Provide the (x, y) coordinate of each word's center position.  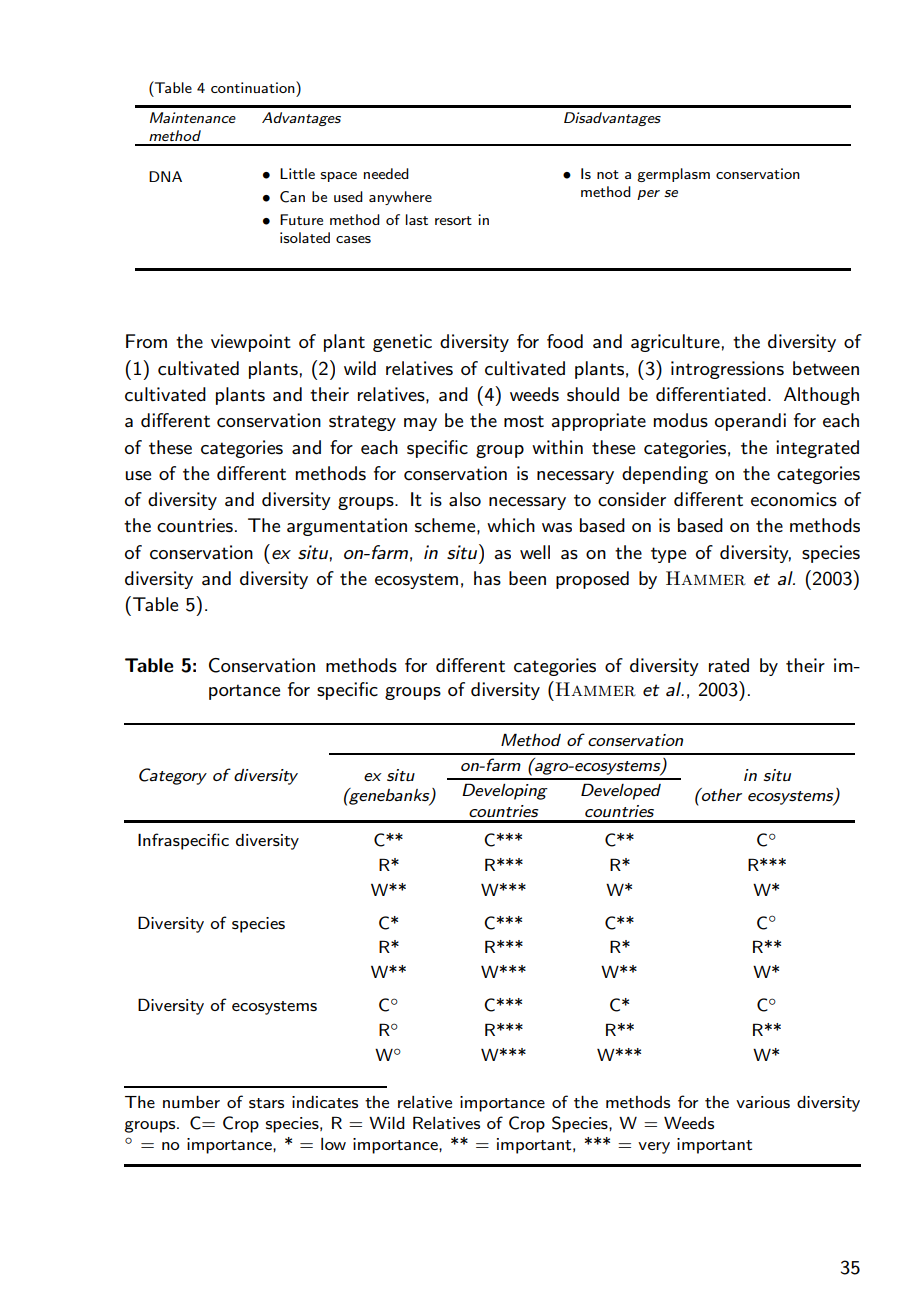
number (191, 1102)
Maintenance (193, 117)
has (487, 578)
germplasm (673, 175)
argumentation (347, 527)
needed (386, 173)
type (668, 555)
